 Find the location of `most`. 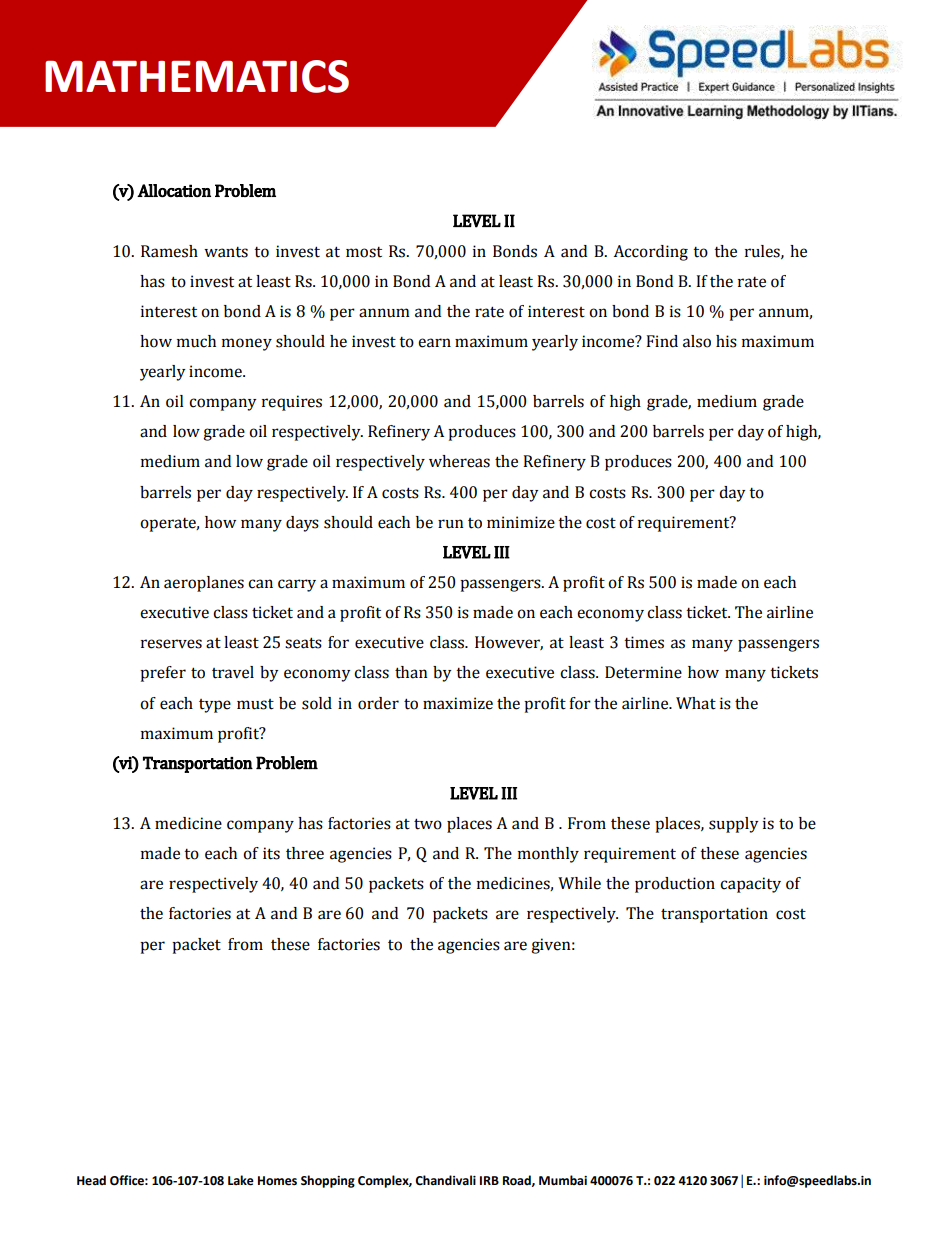

most is located at coordinates (364, 252).
